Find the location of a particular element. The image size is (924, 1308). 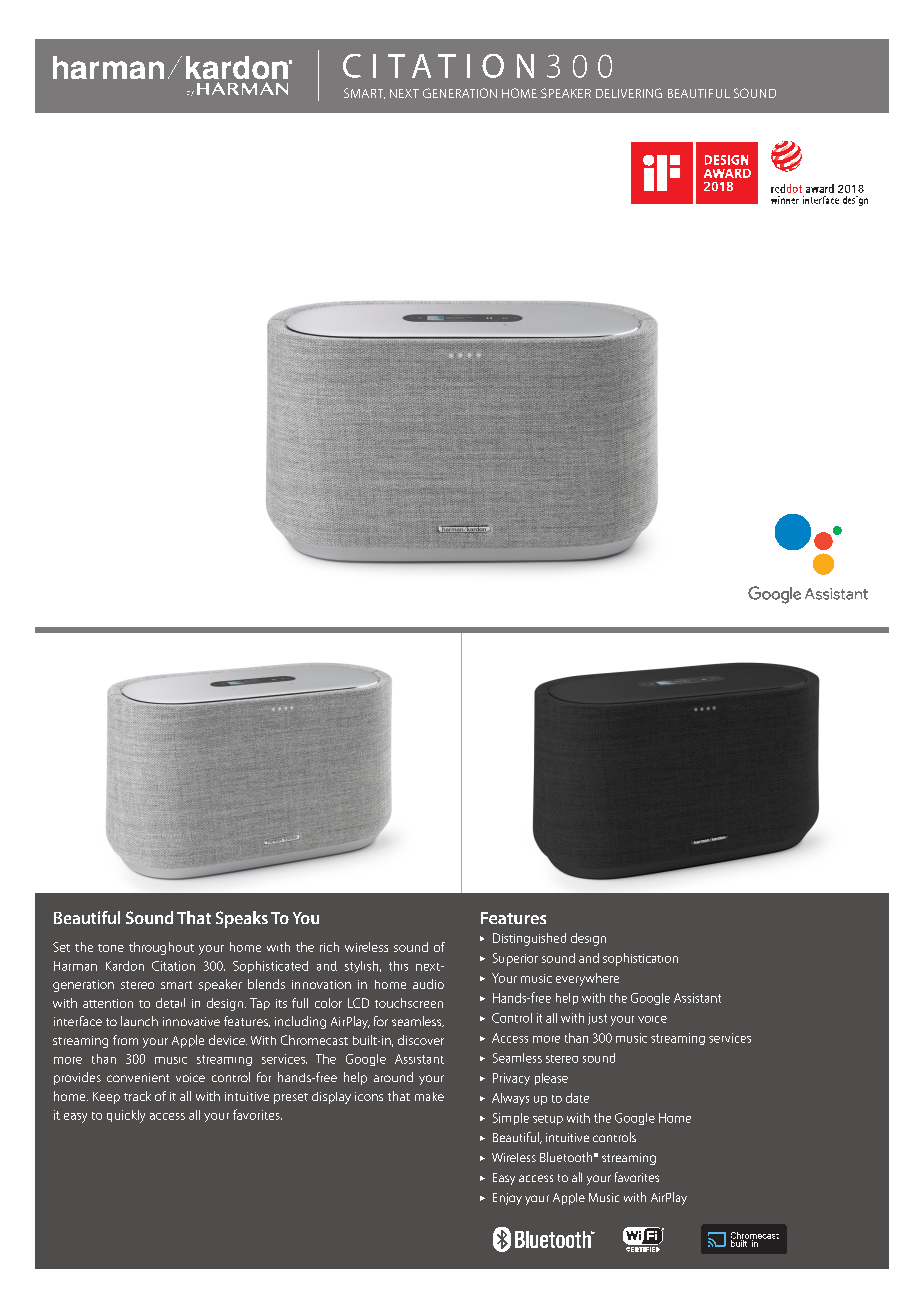

setup is located at coordinates (548, 1120).
